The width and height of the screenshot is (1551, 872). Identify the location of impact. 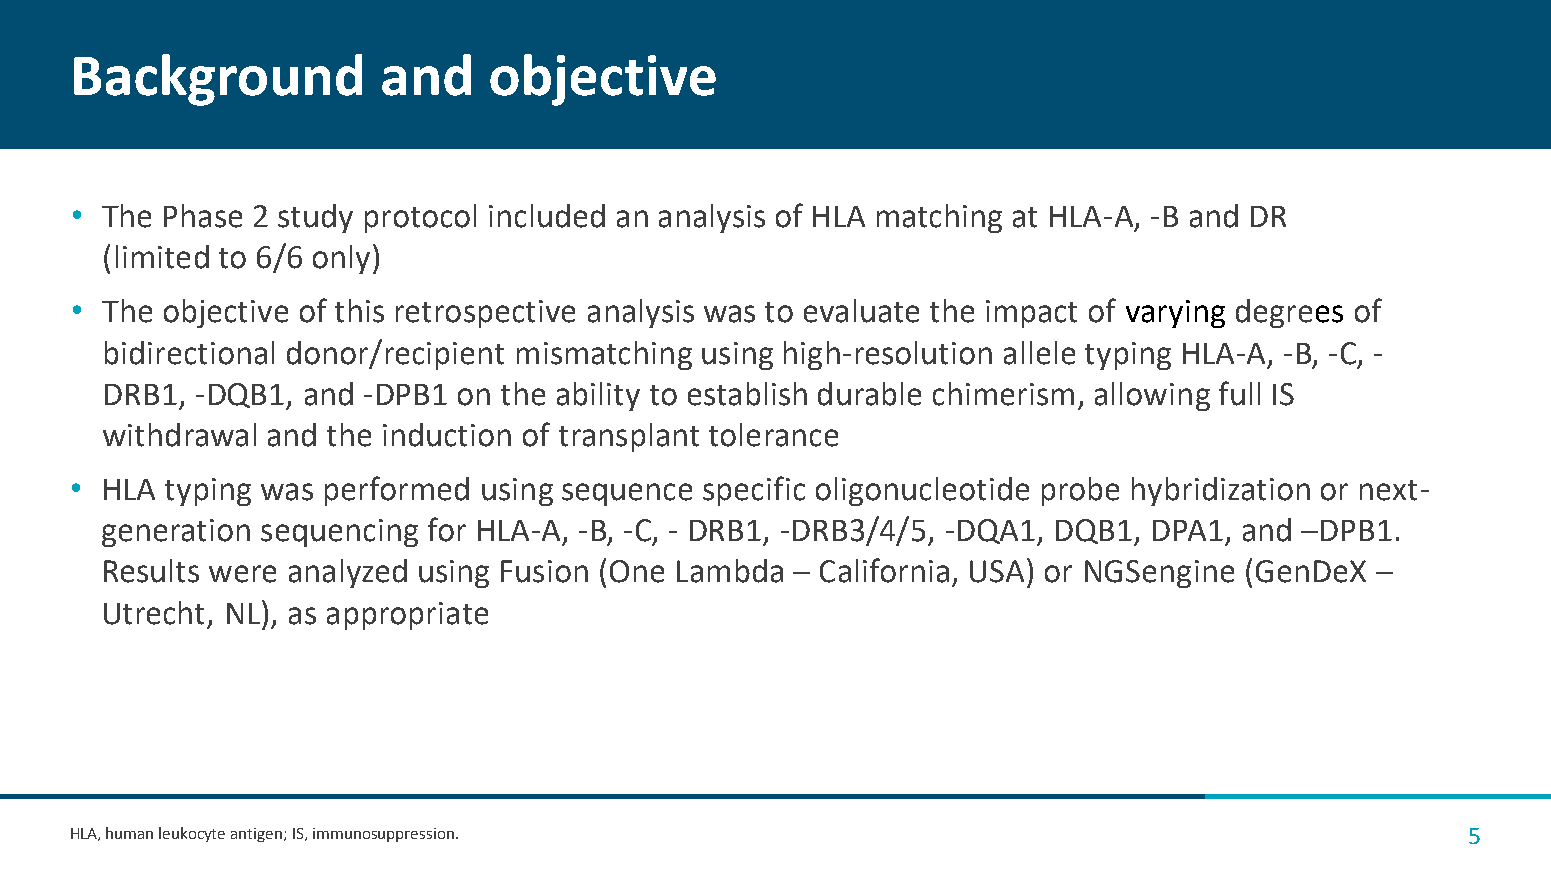
(1031, 314).
